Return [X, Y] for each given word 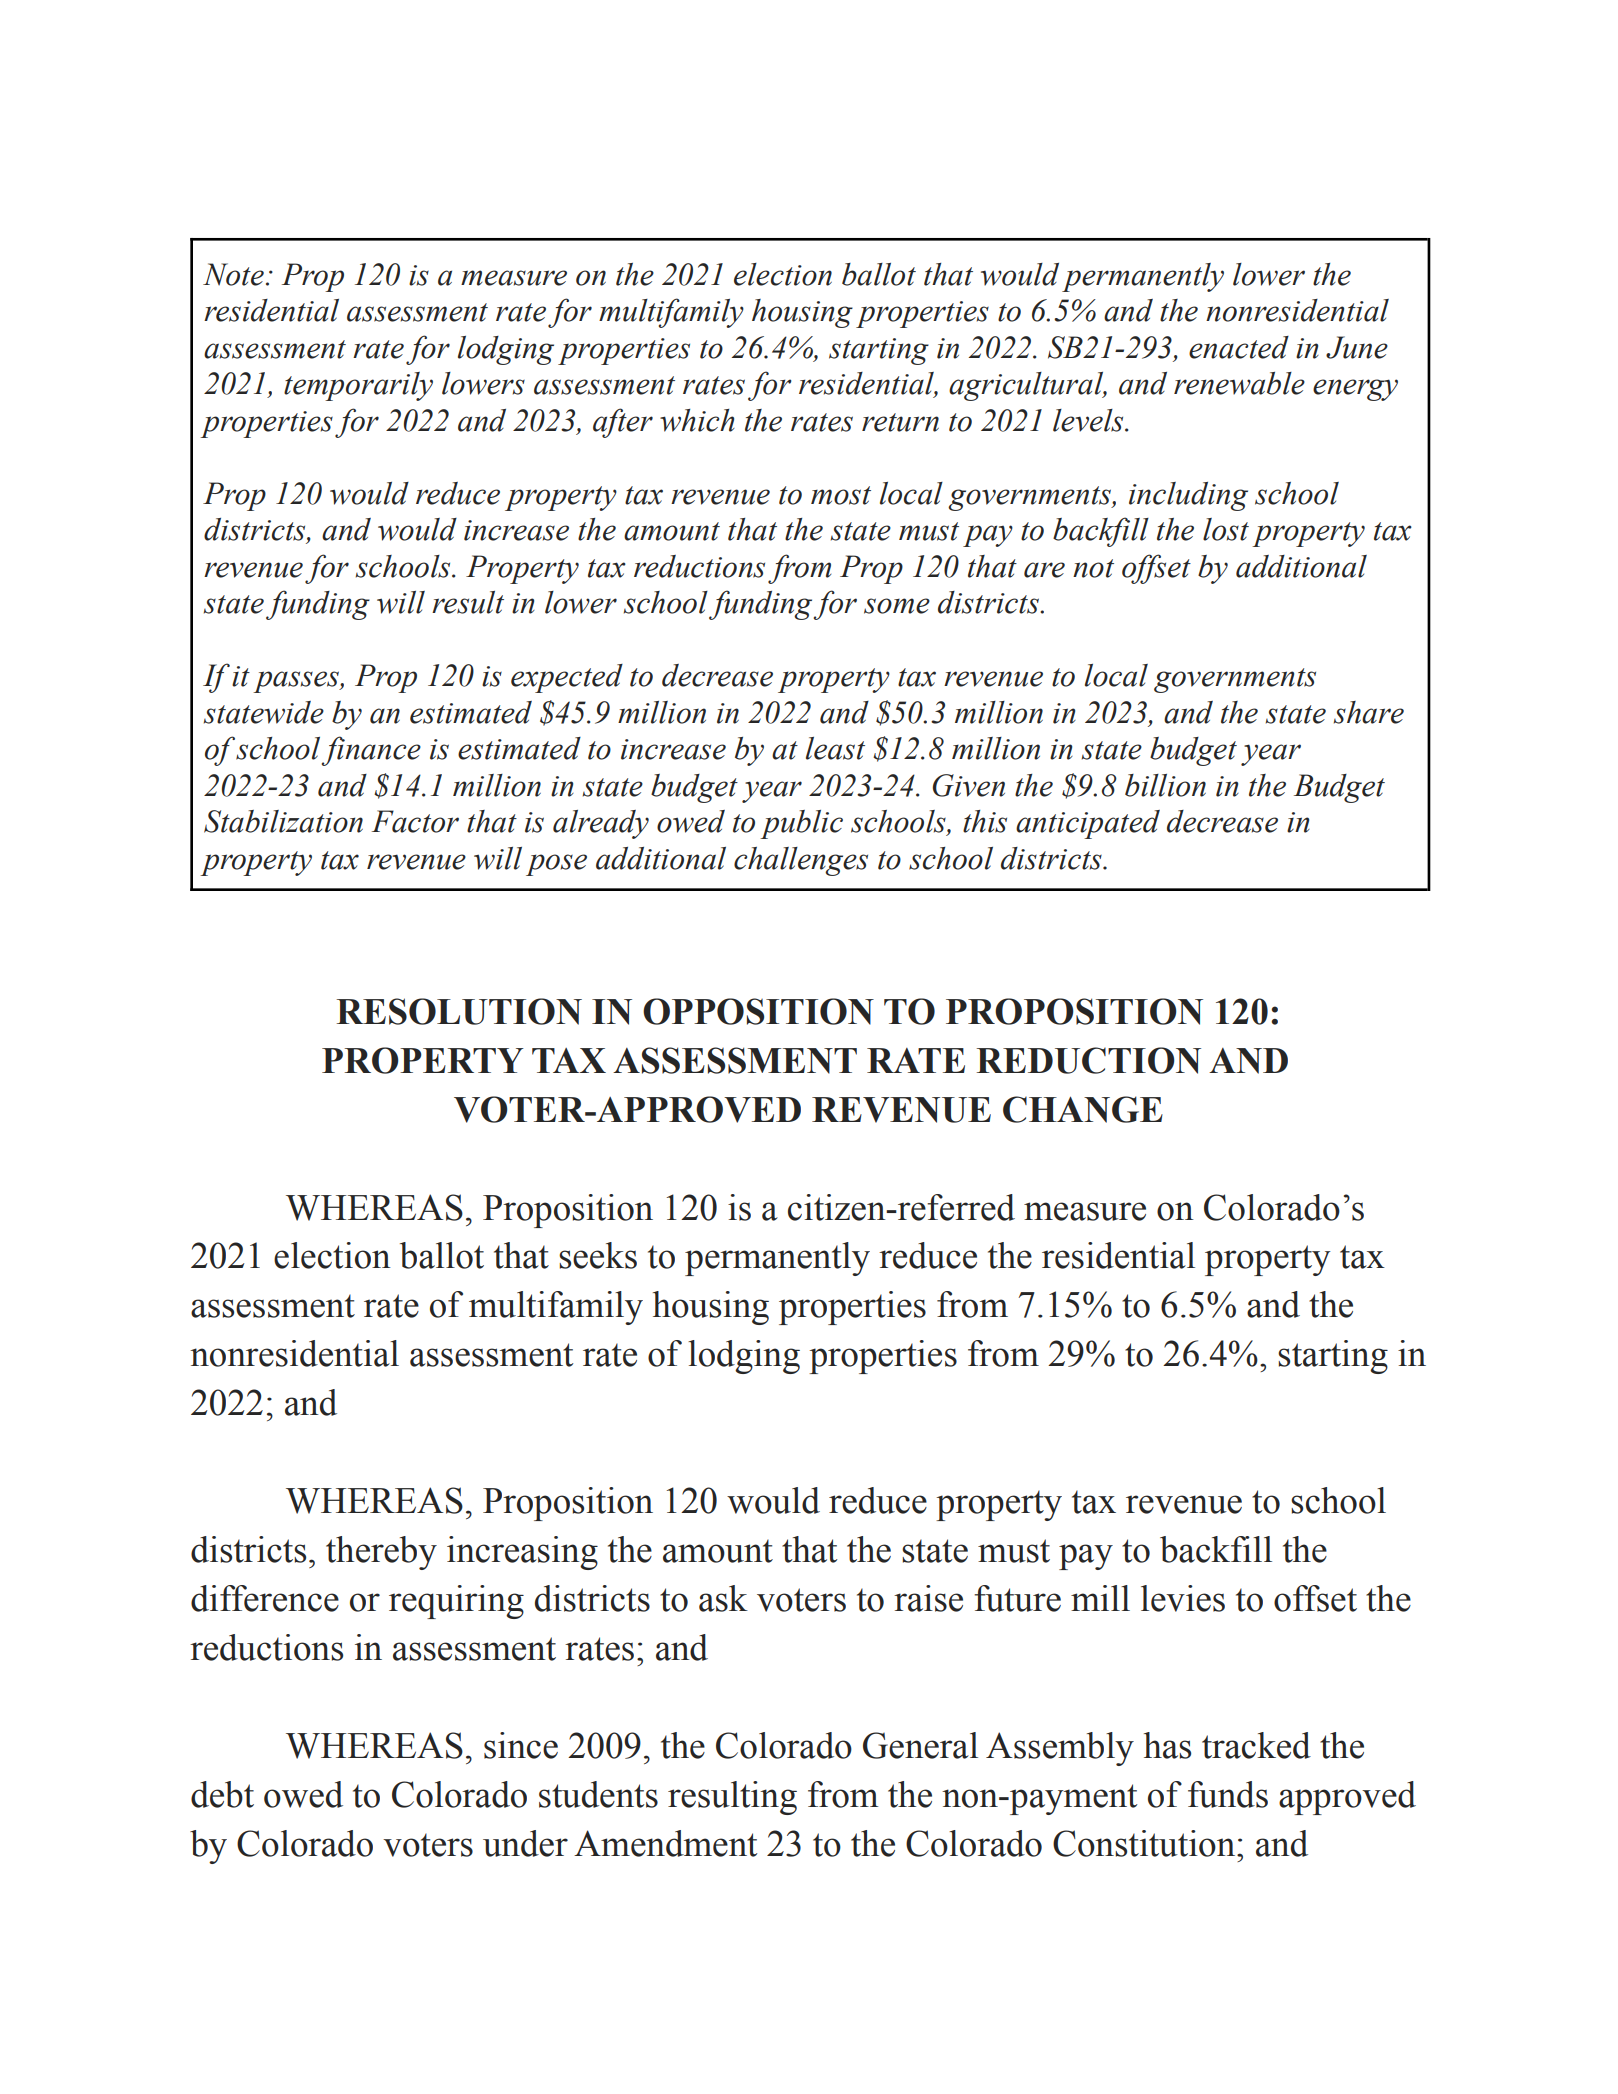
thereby [381, 1553]
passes [297, 682]
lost [1226, 529]
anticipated [1088, 824]
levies [1183, 1598]
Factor [415, 821]
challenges [801, 861]
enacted [1239, 347]
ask [723, 1598]
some [897, 606]
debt [222, 1794]
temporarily [358, 386]
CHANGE [1083, 1109]
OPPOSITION [758, 1011]
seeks [598, 1255]
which [697, 420]
